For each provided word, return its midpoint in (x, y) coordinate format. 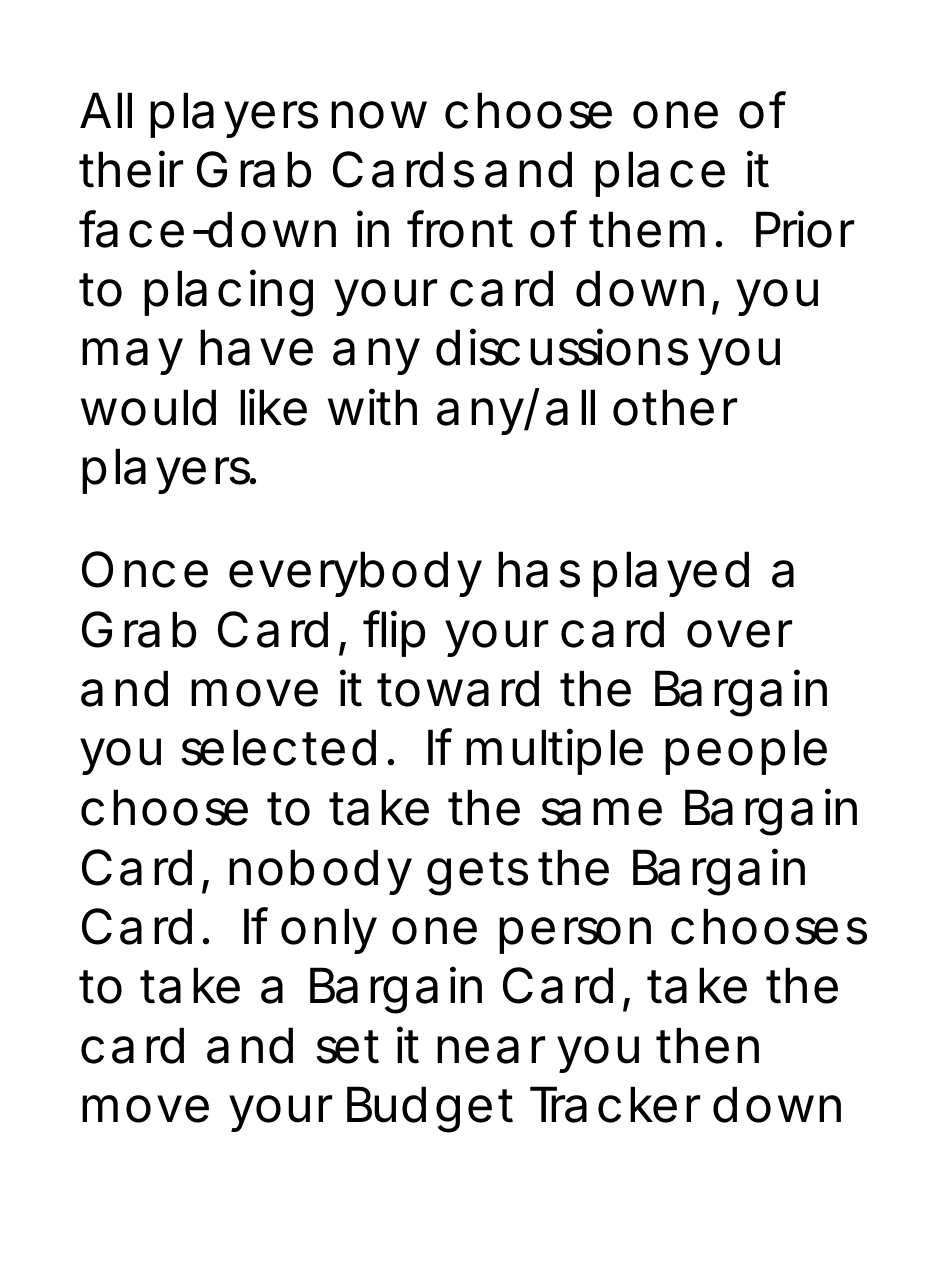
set (348, 1047)
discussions (562, 347)
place (660, 174)
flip (394, 633)
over (739, 634)
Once (145, 569)
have (256, 347)
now (379, 115)
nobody (320, 872)
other (675, 407)
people (746, 752)
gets (477, 874)
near (491, 1050)
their (131, 169)
